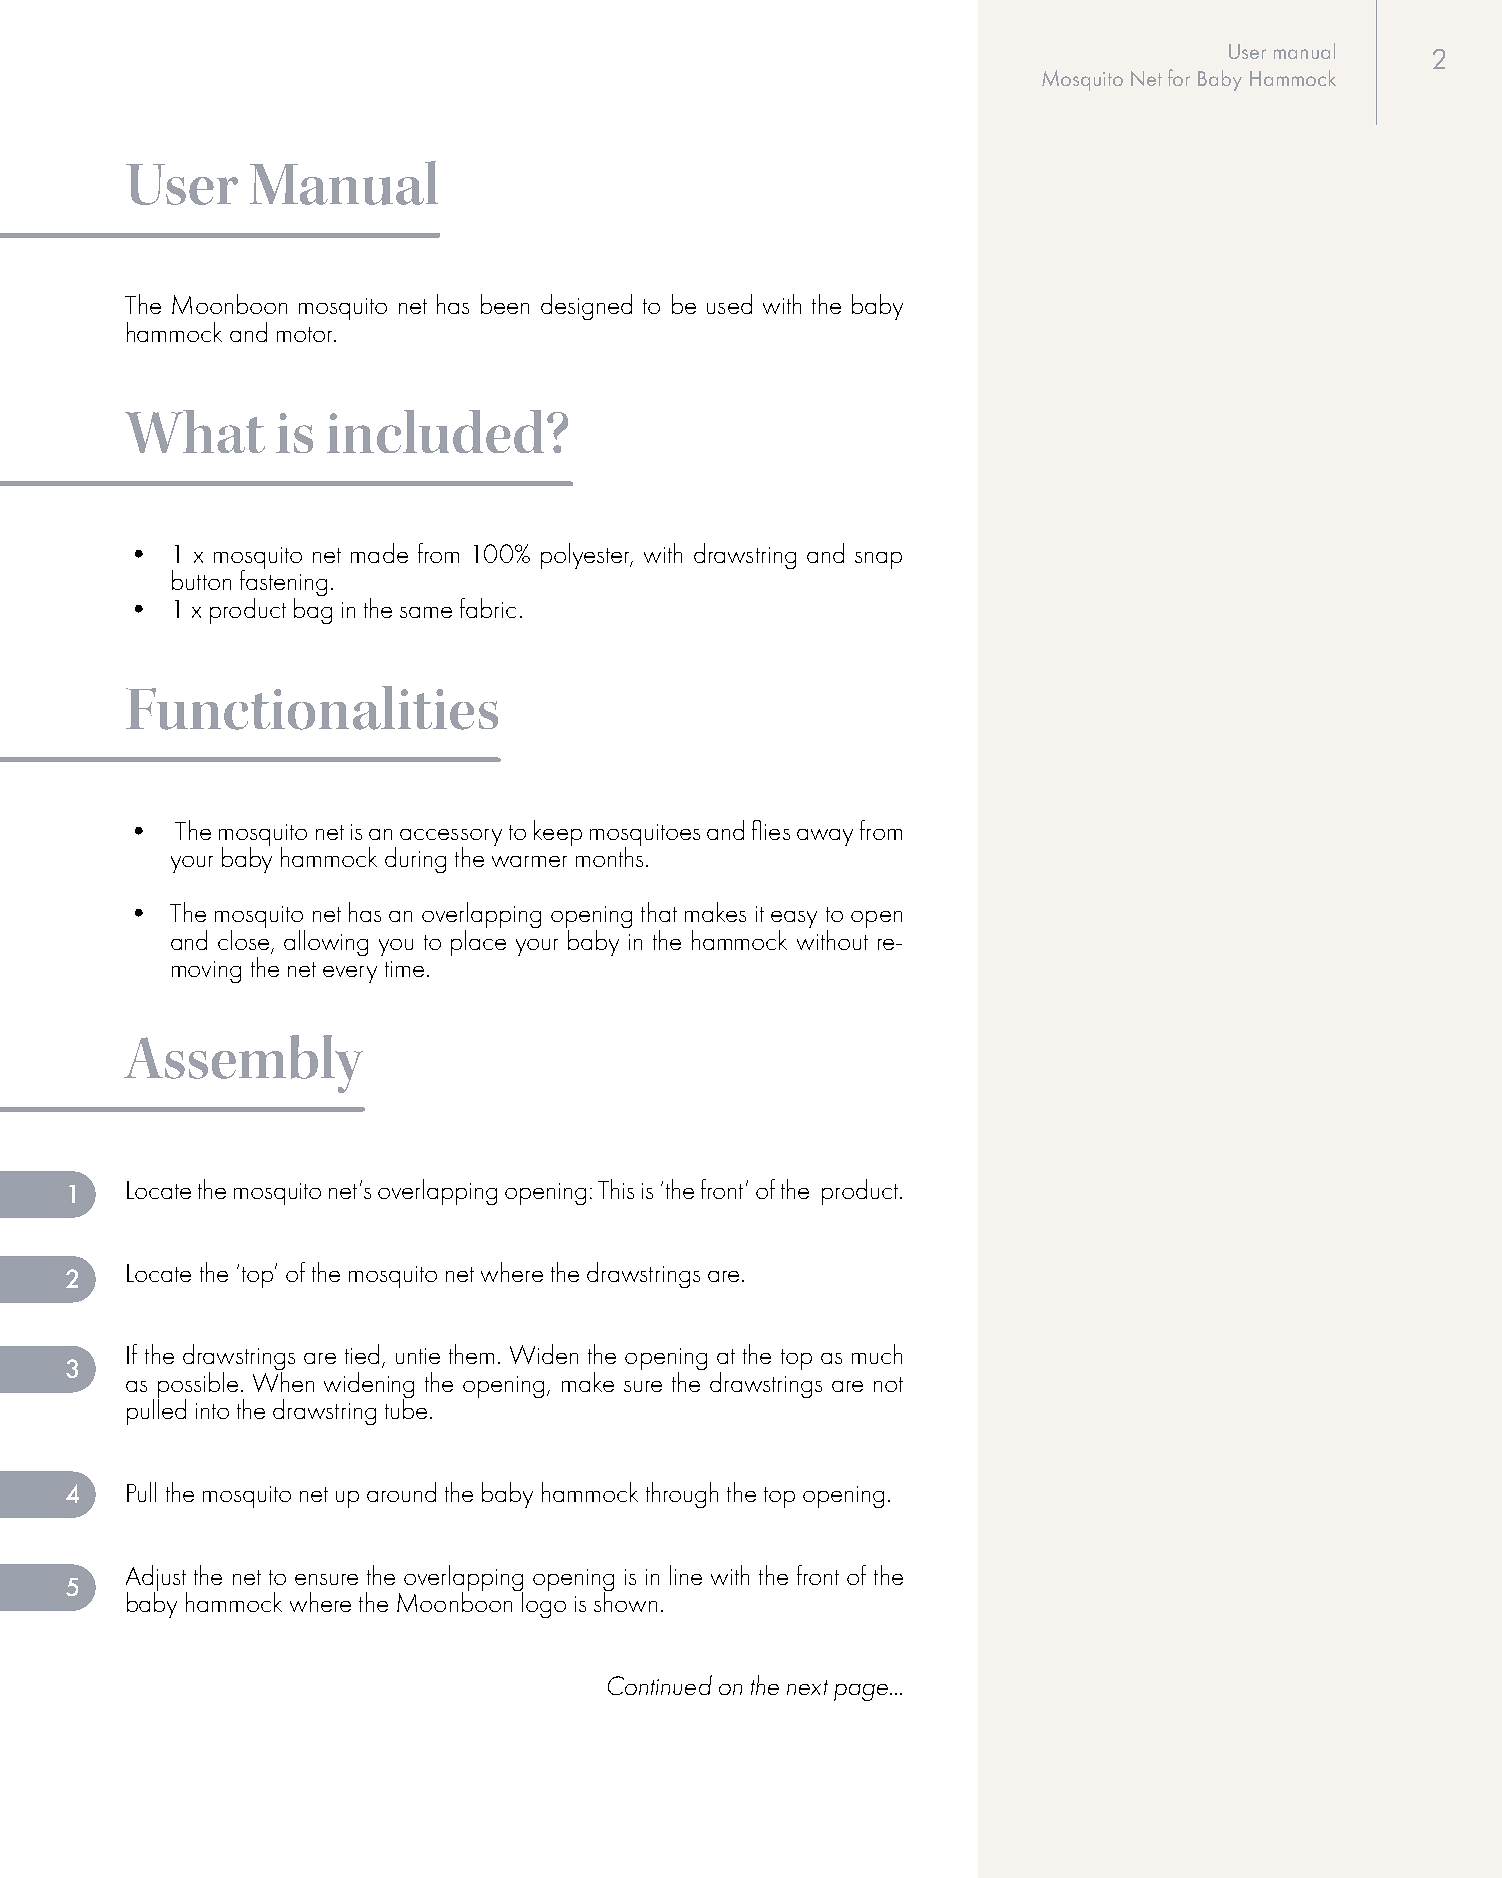 The image size is (1502, 1878). I want to click on Adjust, so click(156, 1579).
